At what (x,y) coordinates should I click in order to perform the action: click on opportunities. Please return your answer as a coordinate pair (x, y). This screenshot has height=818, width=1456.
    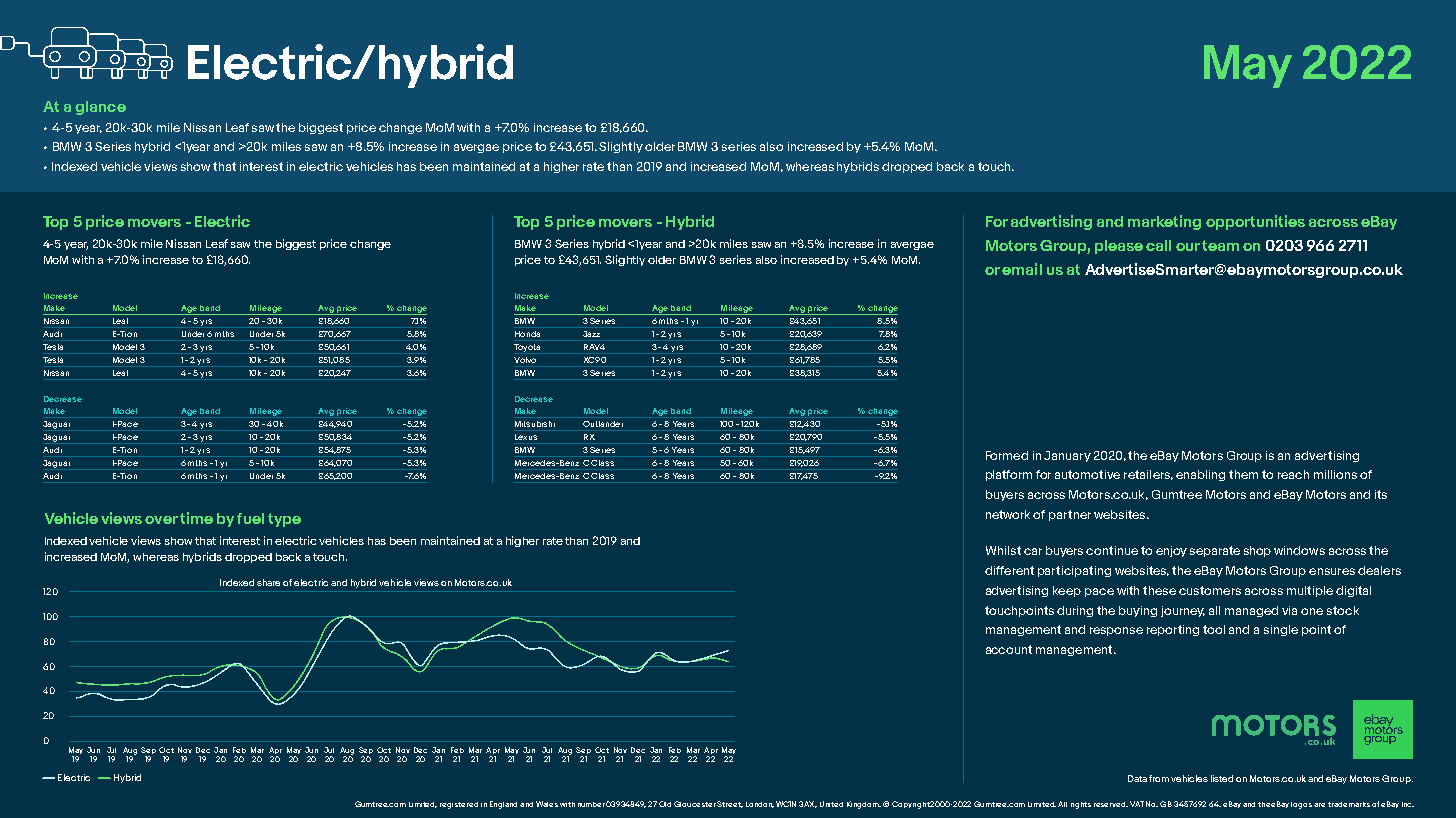
    Looking at the image, I should click on (1255, 222).
